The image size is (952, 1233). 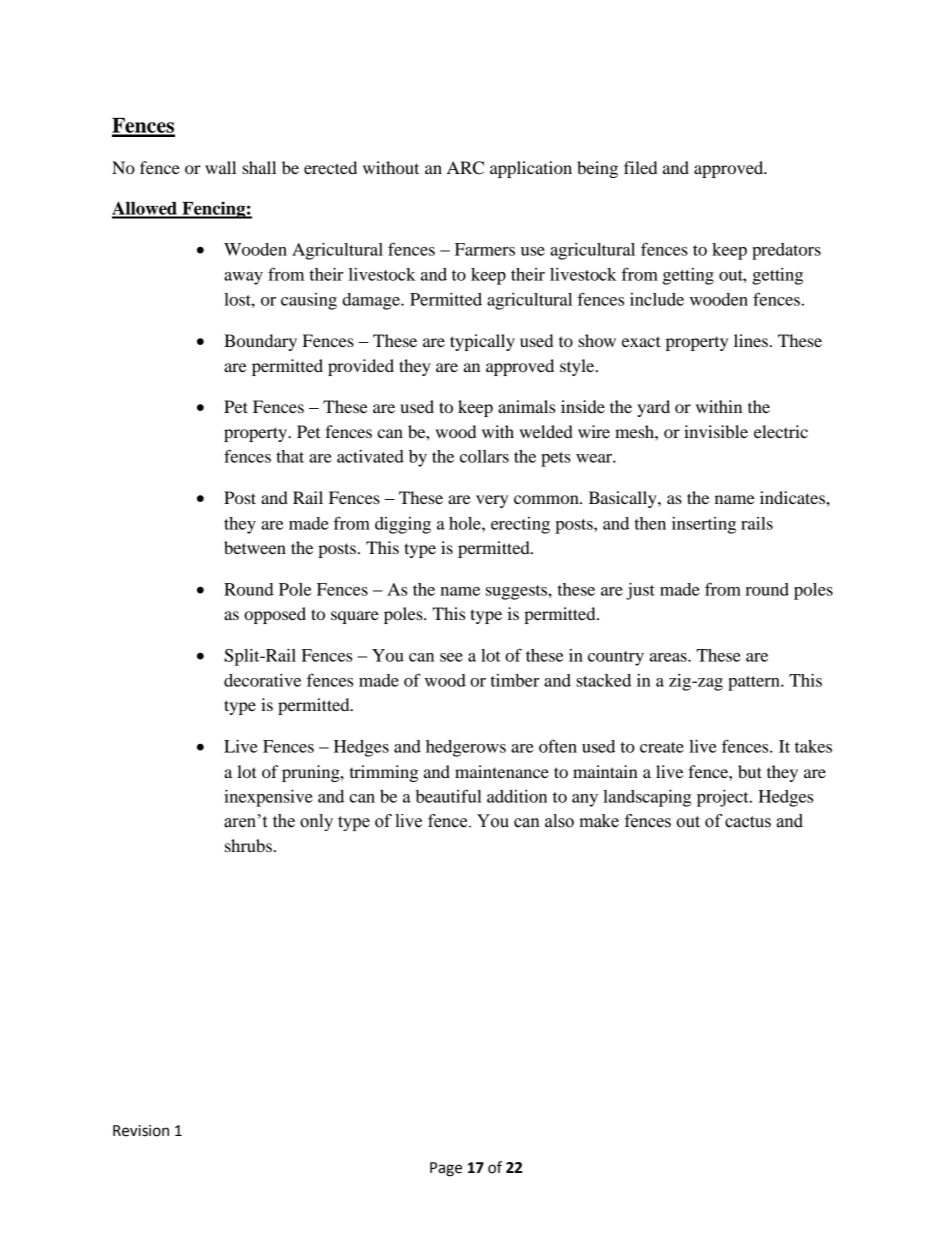 I want to click on also, so click(x=559, y=821).
